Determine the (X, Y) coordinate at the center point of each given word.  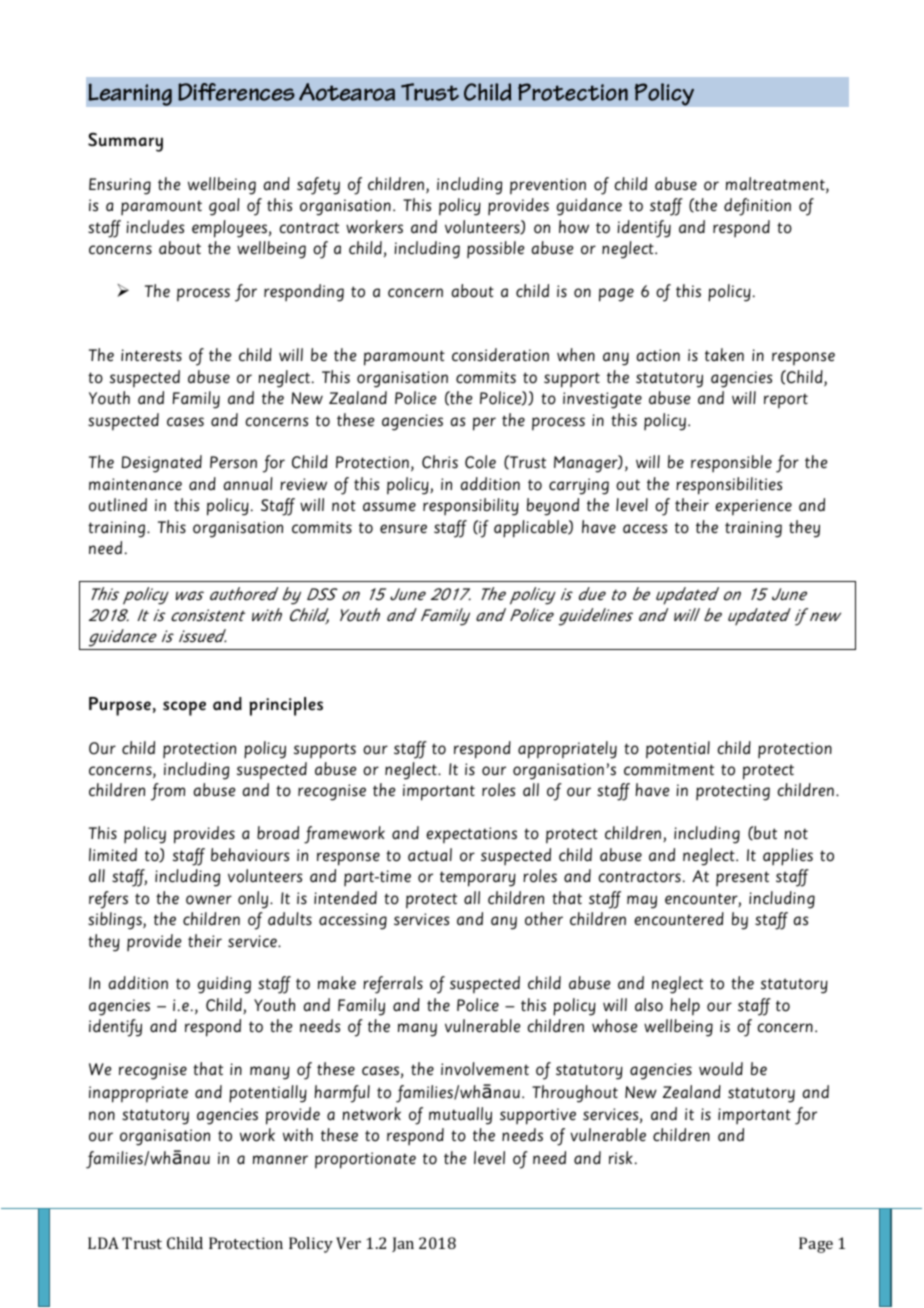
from (168, 792)
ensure (403, 529)
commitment (669, 769)
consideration (500, 355)
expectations (471, 835)
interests (151, 355)
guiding (224, 985)
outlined (118, 505)
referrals (393, 985)
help (685, 1007)
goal (224, 207)
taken (724, 355)
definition (757, 207)
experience (753, 507)
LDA (103, 1243)
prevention (548, 186)
